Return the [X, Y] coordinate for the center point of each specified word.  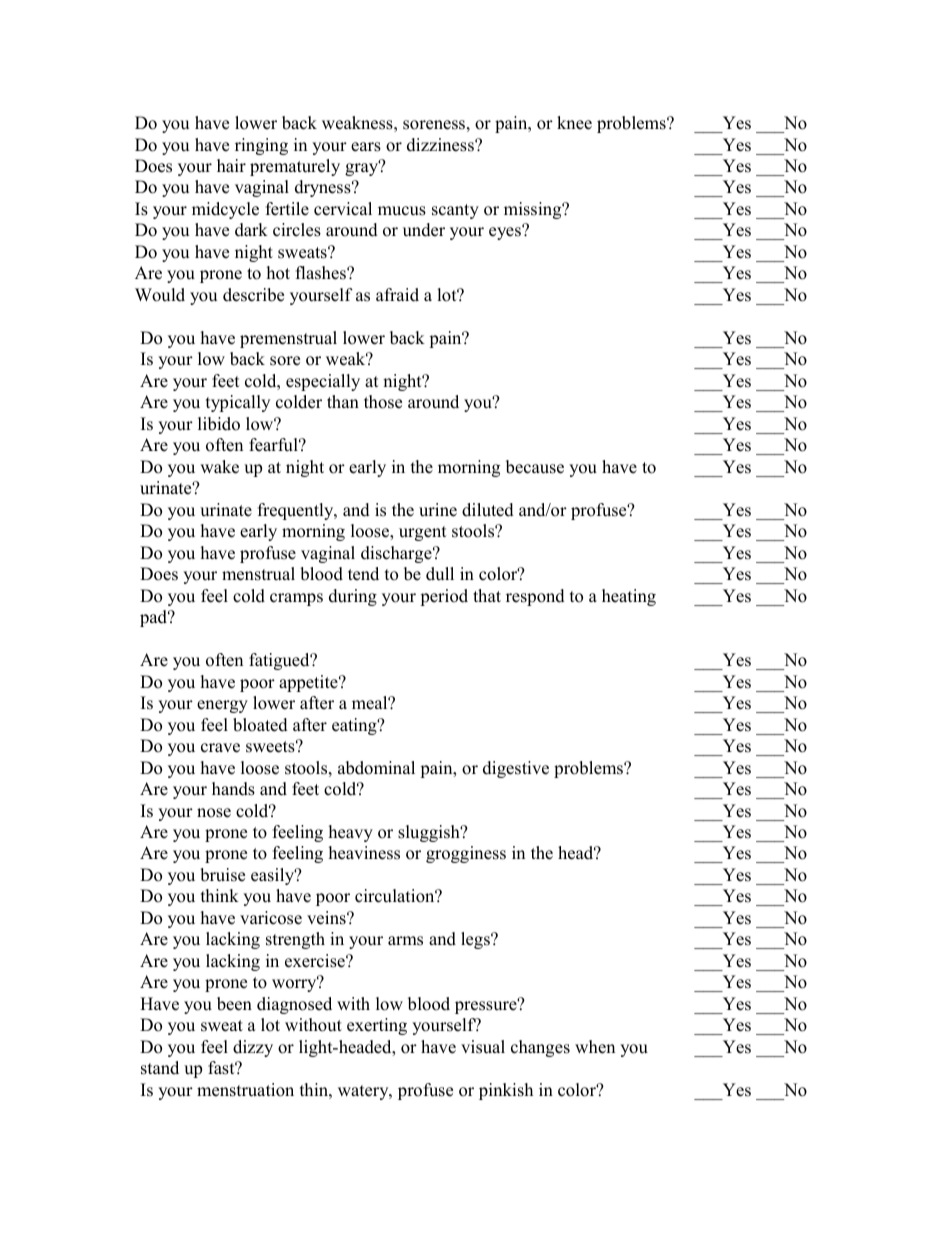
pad [155, 618]
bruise [222, 875]
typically [238, 403]
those [383, 402]
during [353, 597]
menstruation [245, 1090]
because [535, 467]
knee [574, 123]
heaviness [364, 853]
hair [231, 165]
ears [366, 147]
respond [535, 597]
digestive [516, 769]
